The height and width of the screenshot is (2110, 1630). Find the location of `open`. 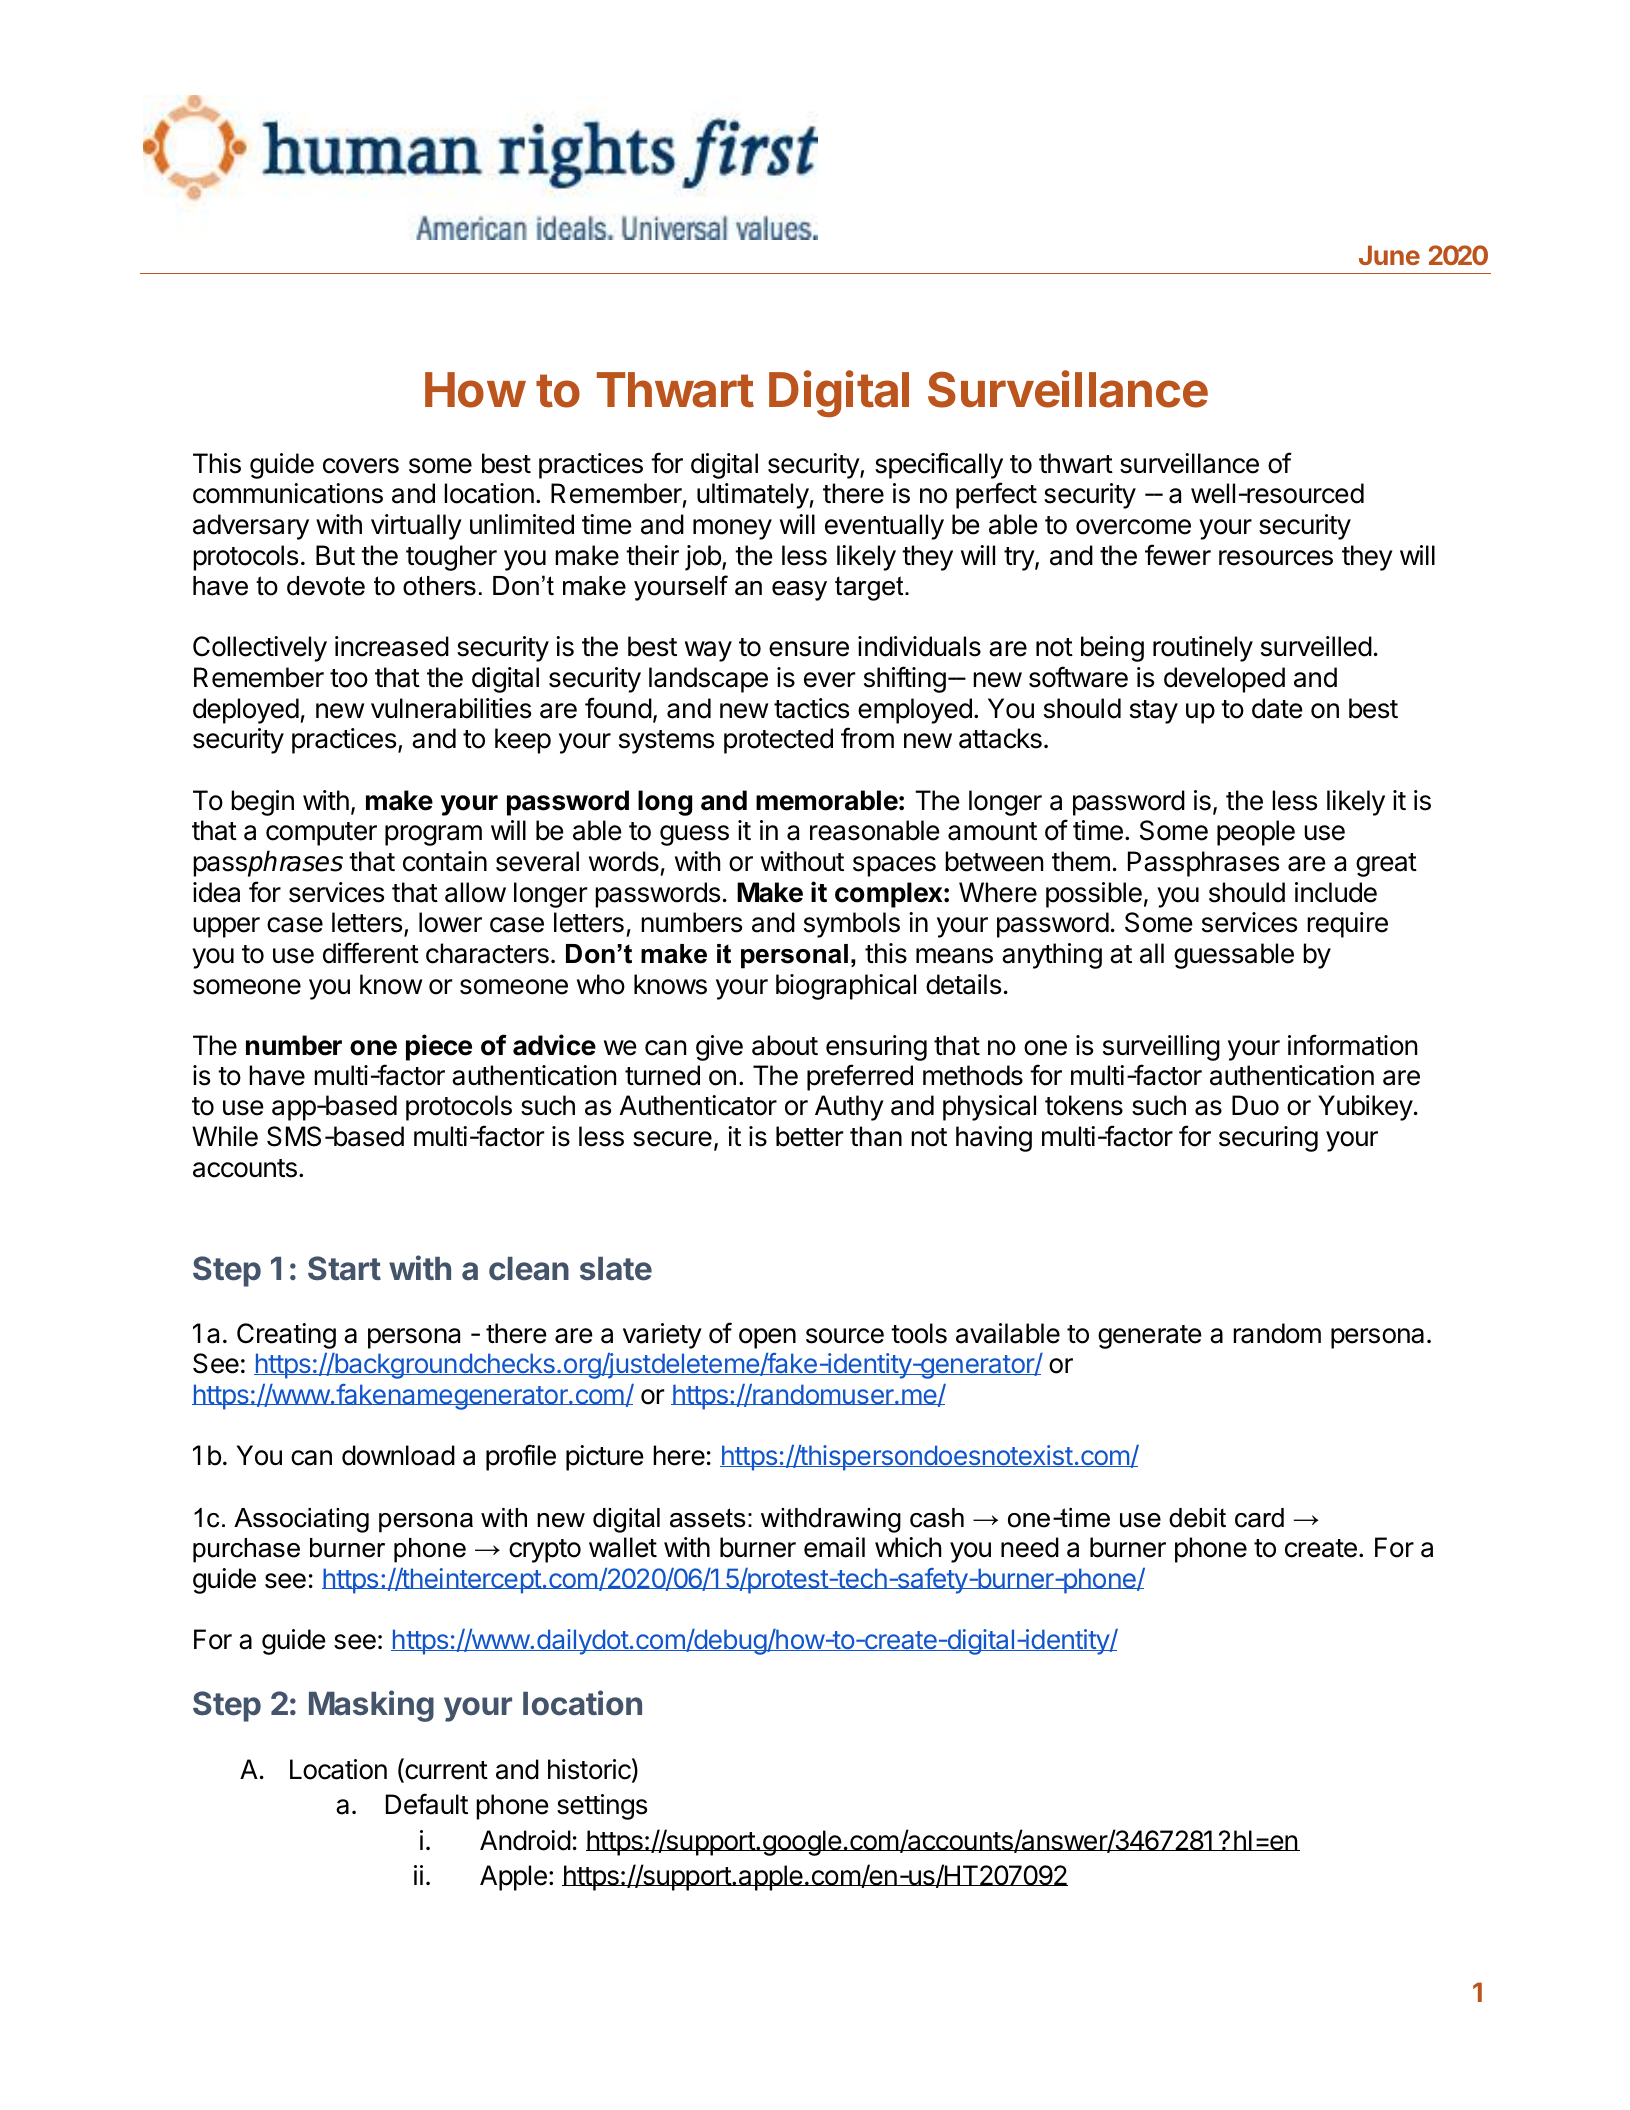

open is located at coordinates (767, 1338).
